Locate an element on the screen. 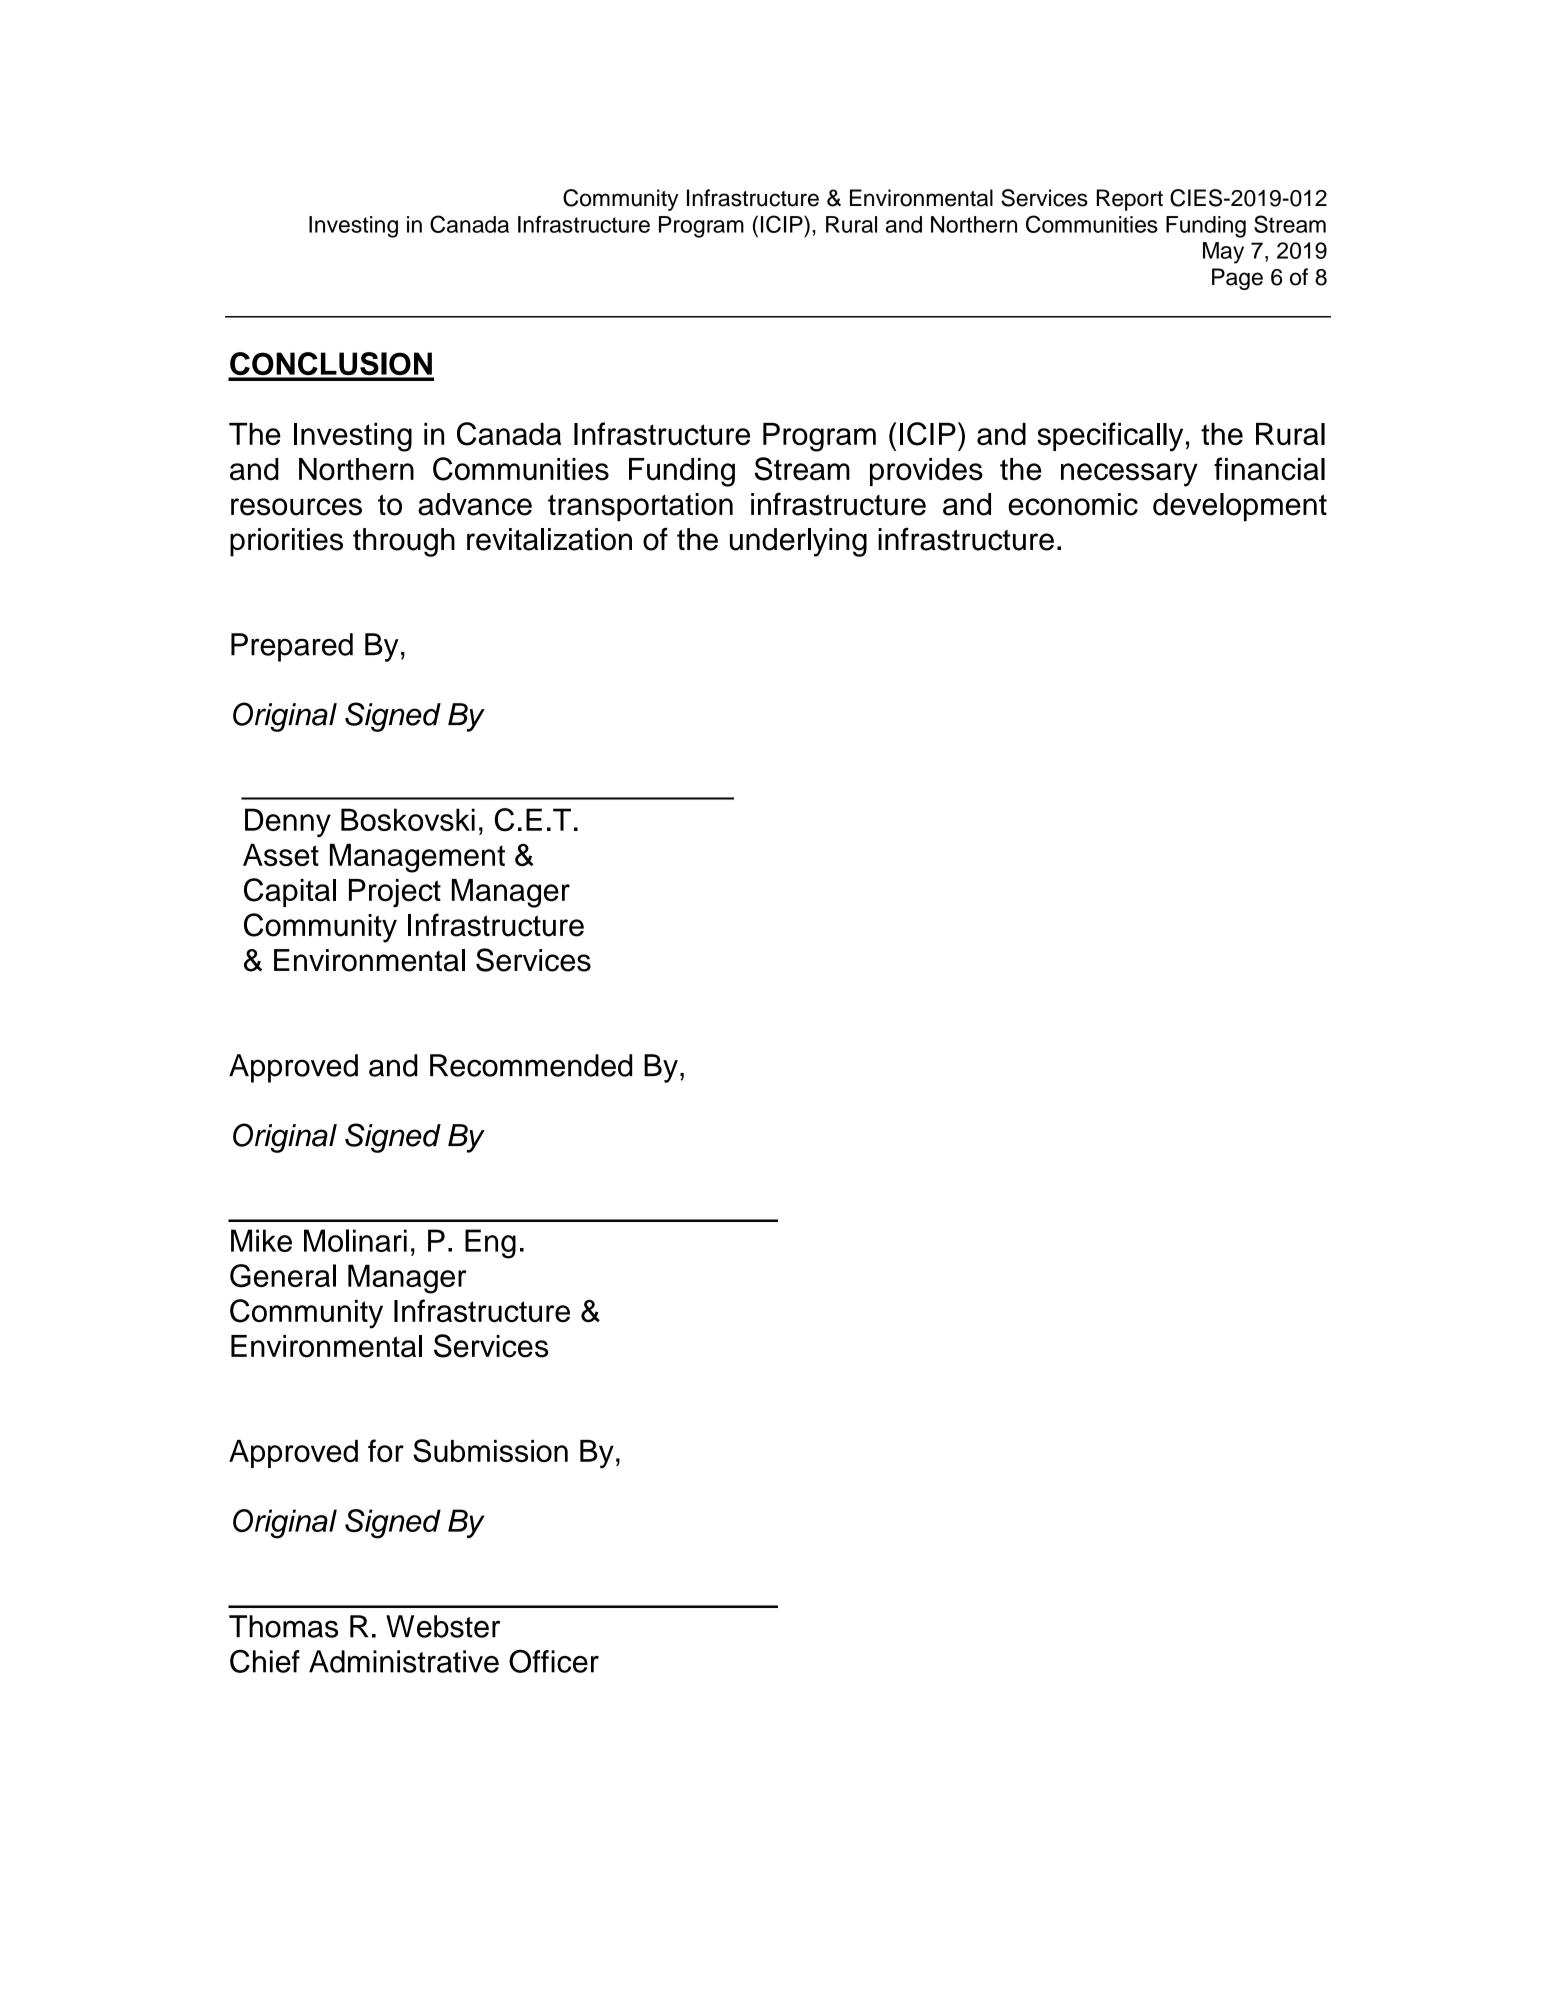  provides is located at coordinates (926, 472).
